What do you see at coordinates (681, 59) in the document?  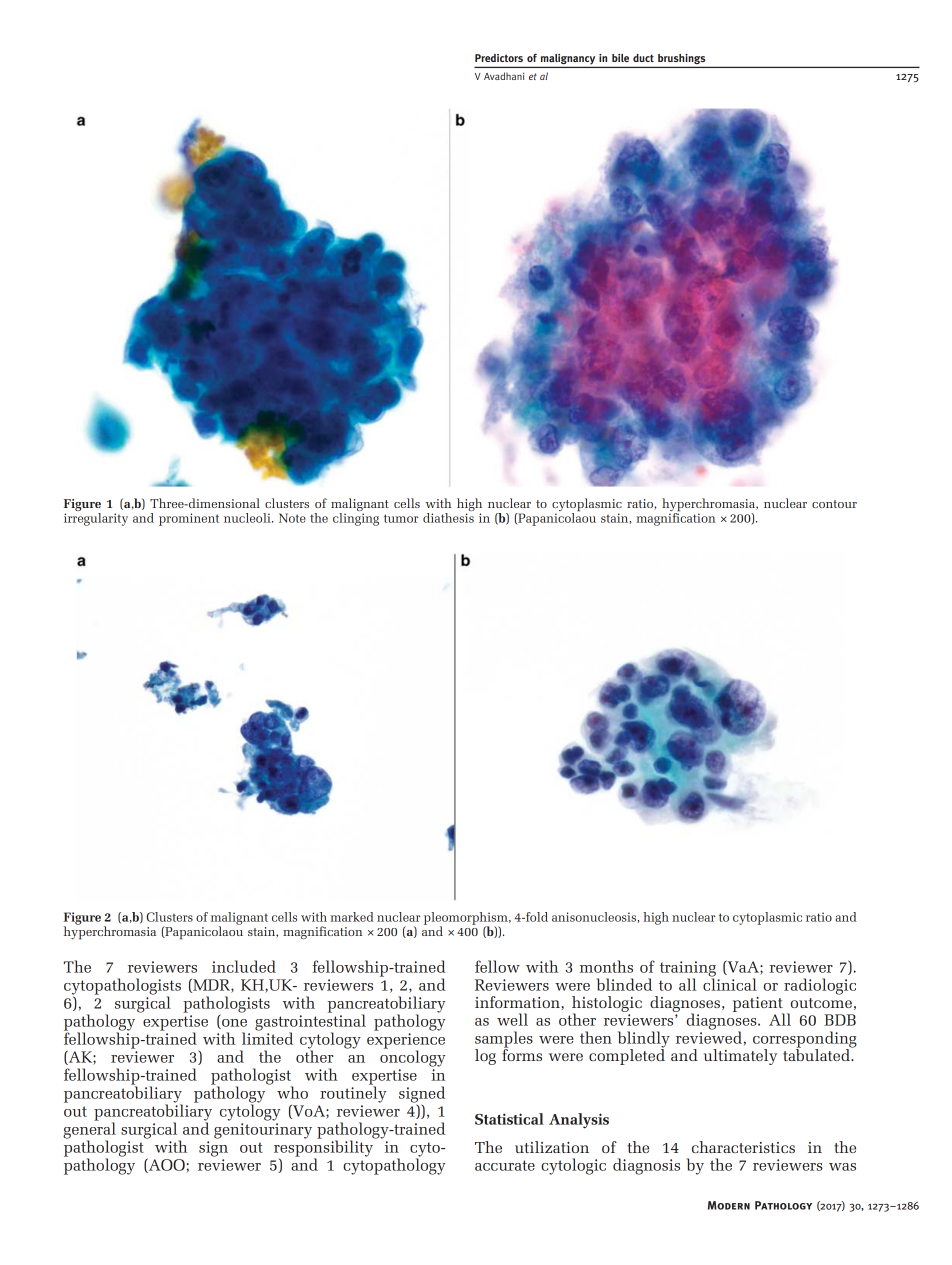 I see `brushings` at bounding box center [681, 59].
